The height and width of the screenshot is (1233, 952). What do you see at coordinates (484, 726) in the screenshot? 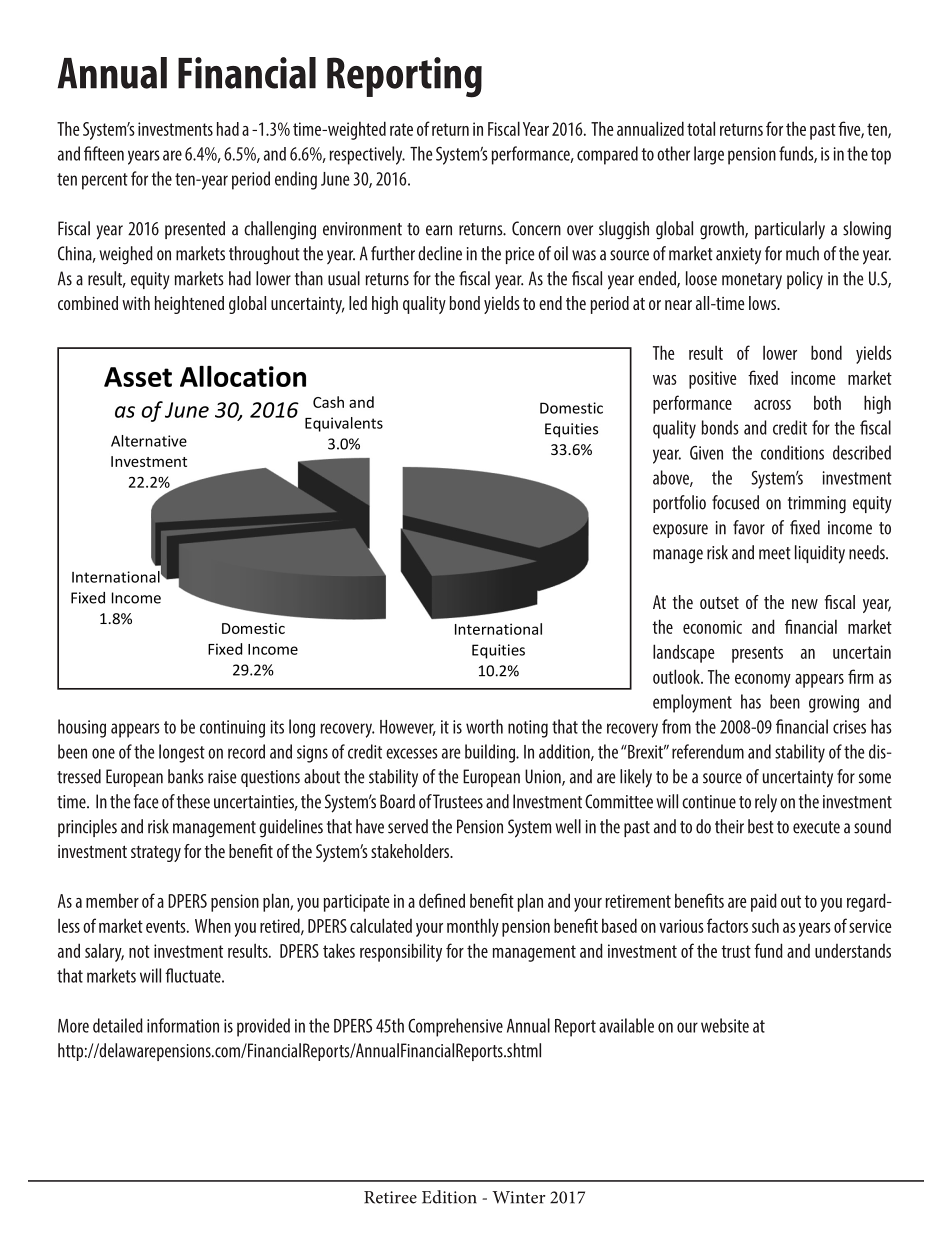
I see `worth` at bounding box center [484, 726].
